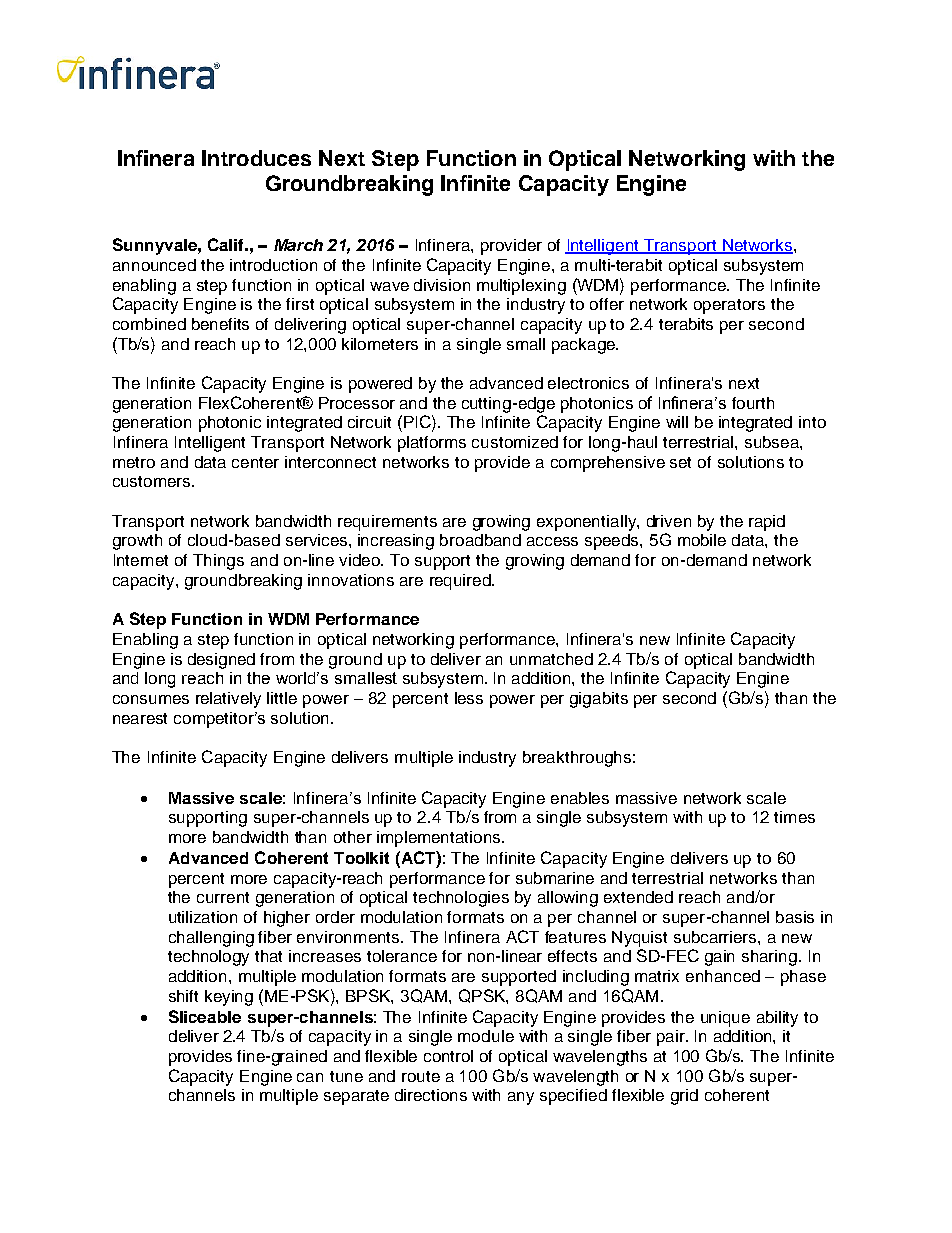 This screenshot has width=952, height=1233. I want to click on can, so click(310, 1077).
